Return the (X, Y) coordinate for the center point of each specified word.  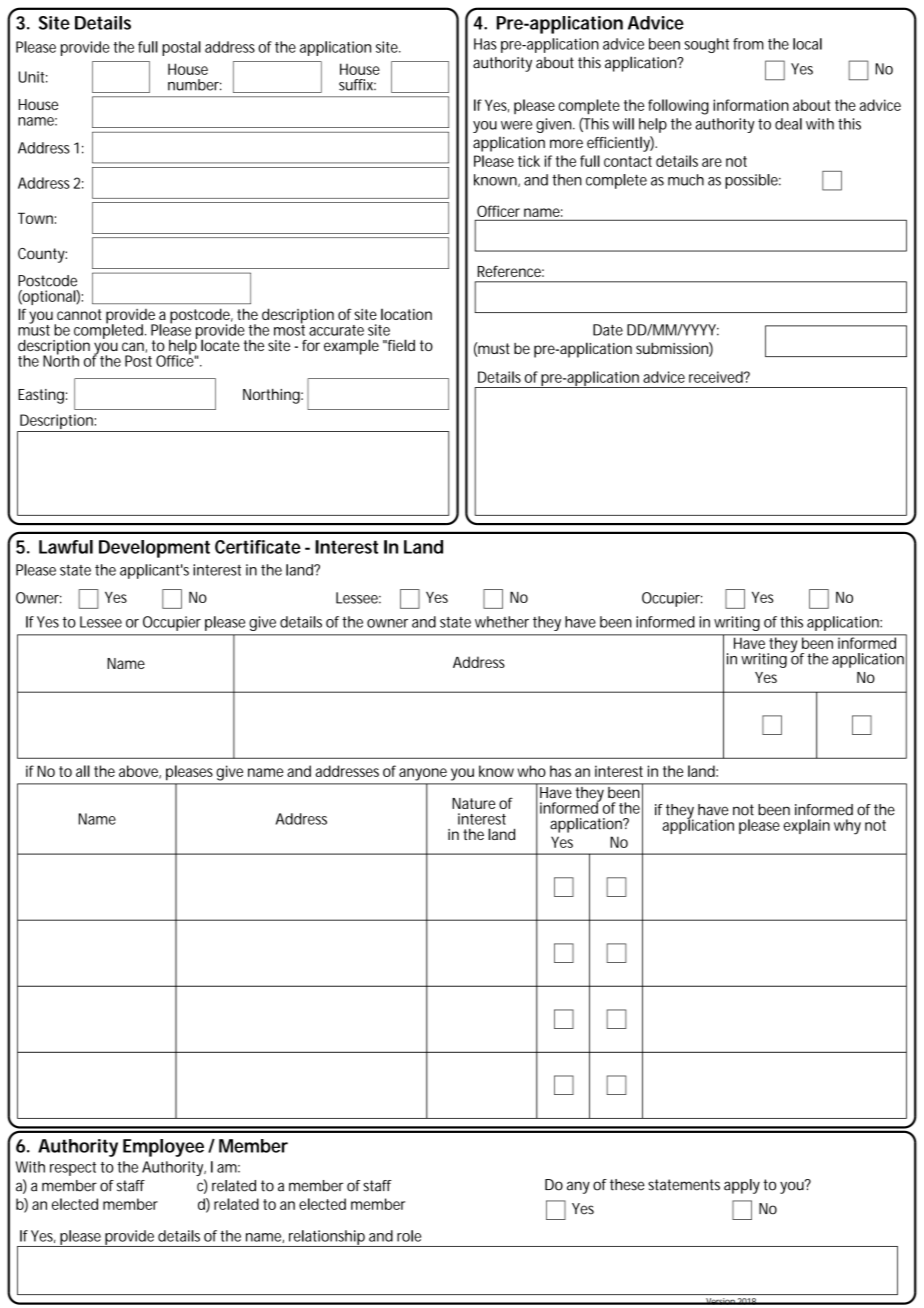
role (409, 1236)
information (751, 105)
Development (154, 549)
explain (806, 826)
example (351, 347)
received (717, 377)
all (83, 771)
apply (742, 1186)
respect (73, 1169)
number (195, 85)
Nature (473, 803)
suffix (357, 85)
